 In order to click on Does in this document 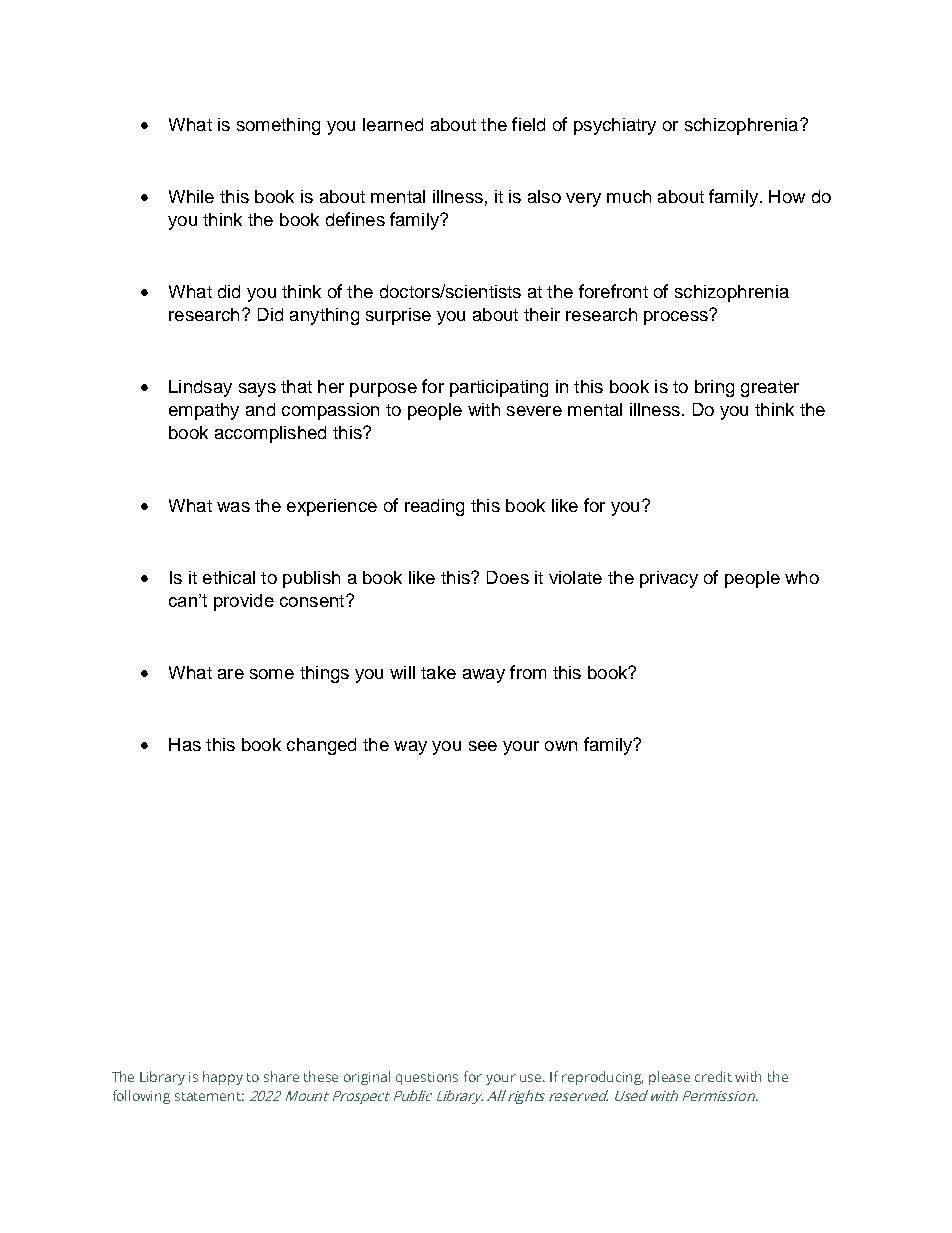, I will do `click(508, 577)`.
